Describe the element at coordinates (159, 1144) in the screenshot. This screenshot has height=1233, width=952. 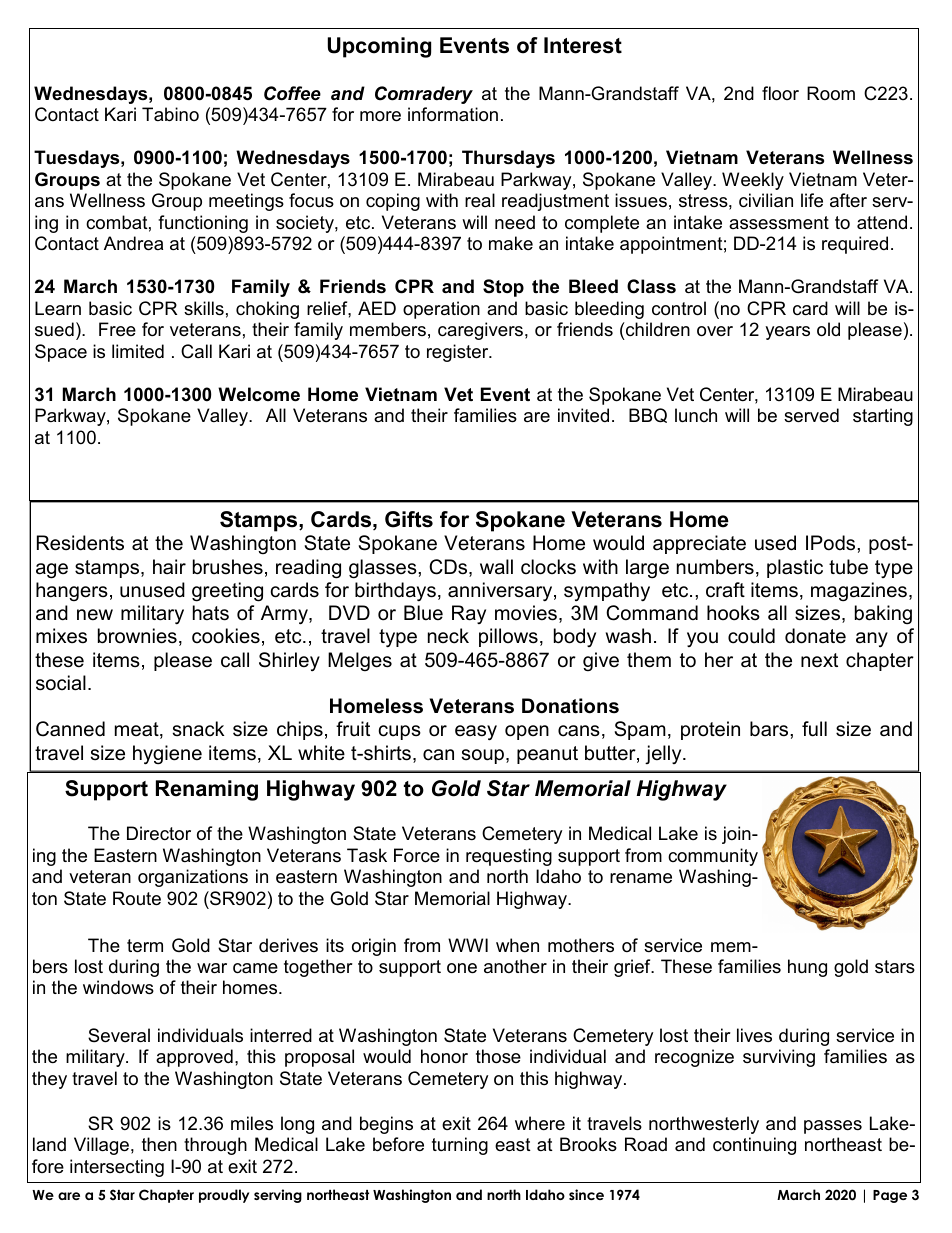
I see `then` at that location.
